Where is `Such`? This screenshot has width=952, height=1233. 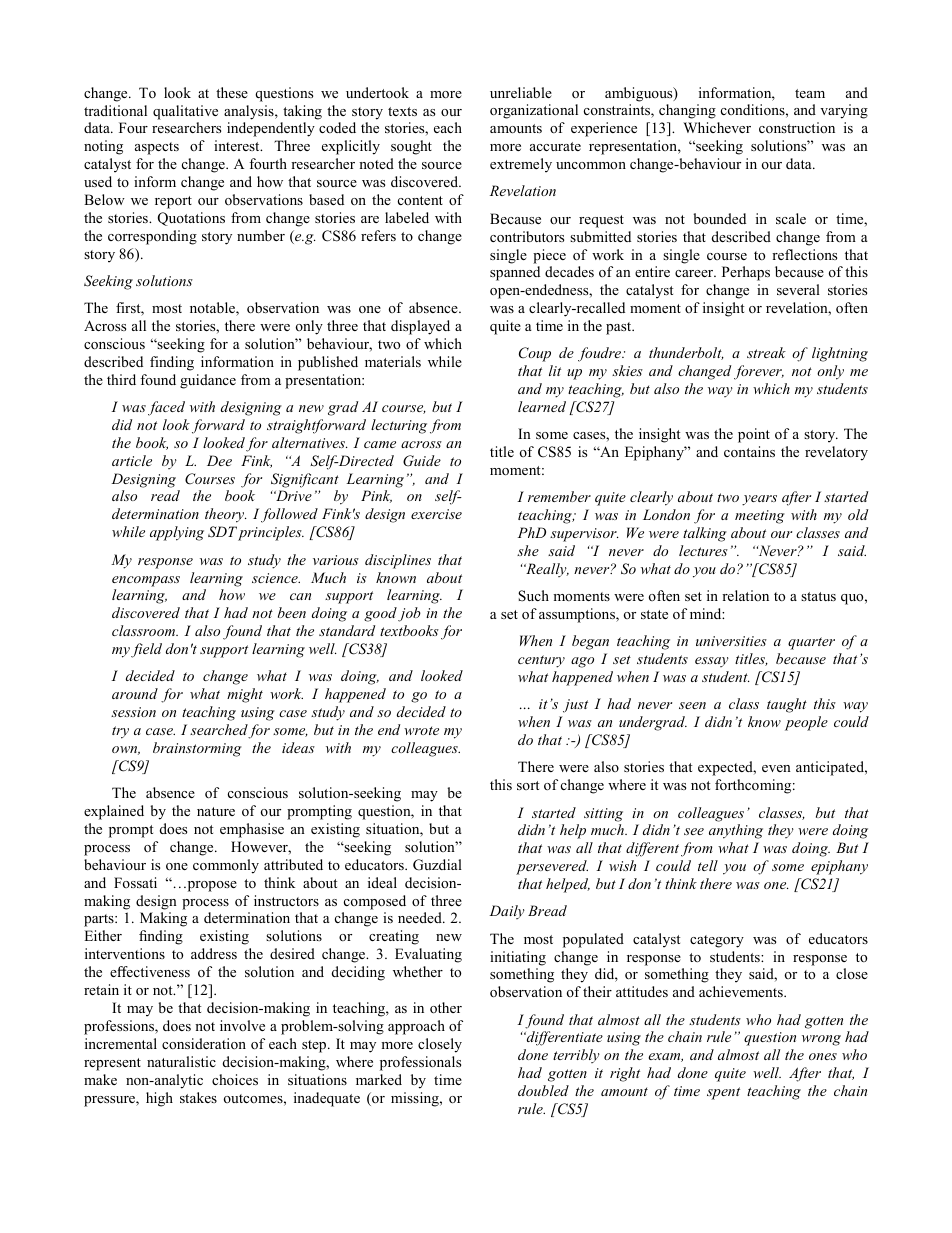 Such is located at coordinates (533, 596).
